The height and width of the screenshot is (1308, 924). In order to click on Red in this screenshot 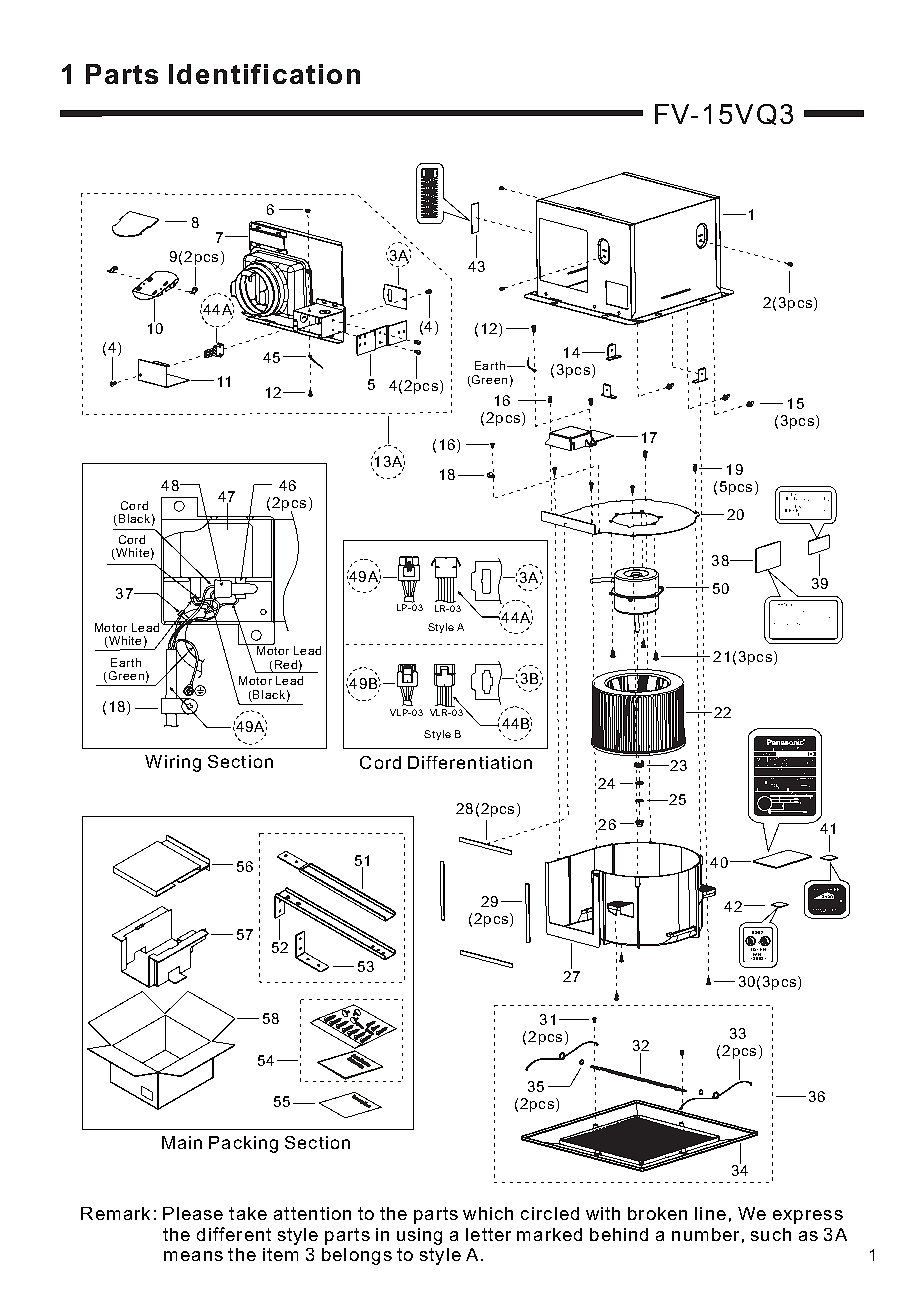, I will do `click(286, 664)`.
